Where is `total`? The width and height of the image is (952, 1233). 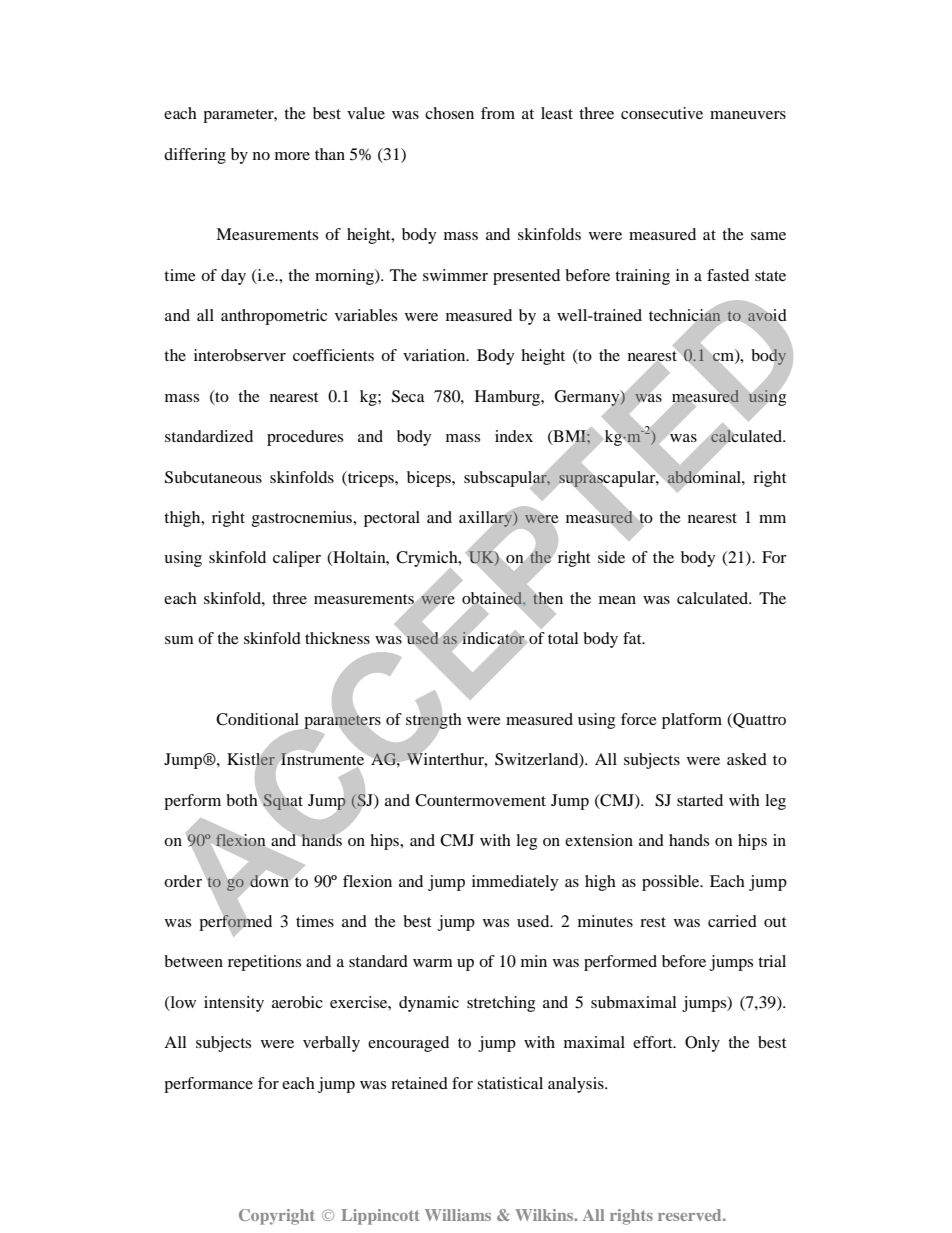 total is located at coordinates (563, 638).
